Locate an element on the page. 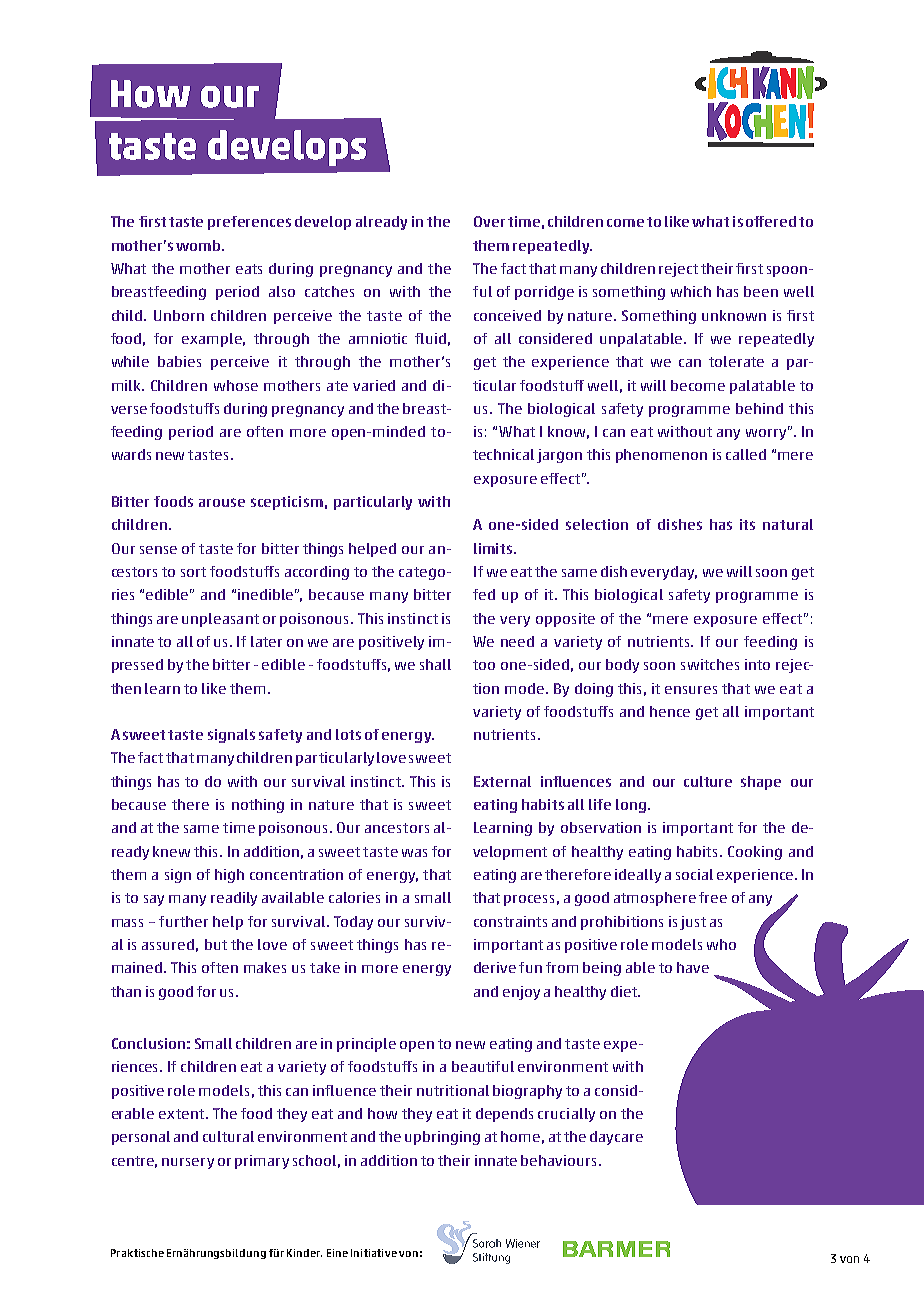  daycare is located at coordinates (616, 1138).
